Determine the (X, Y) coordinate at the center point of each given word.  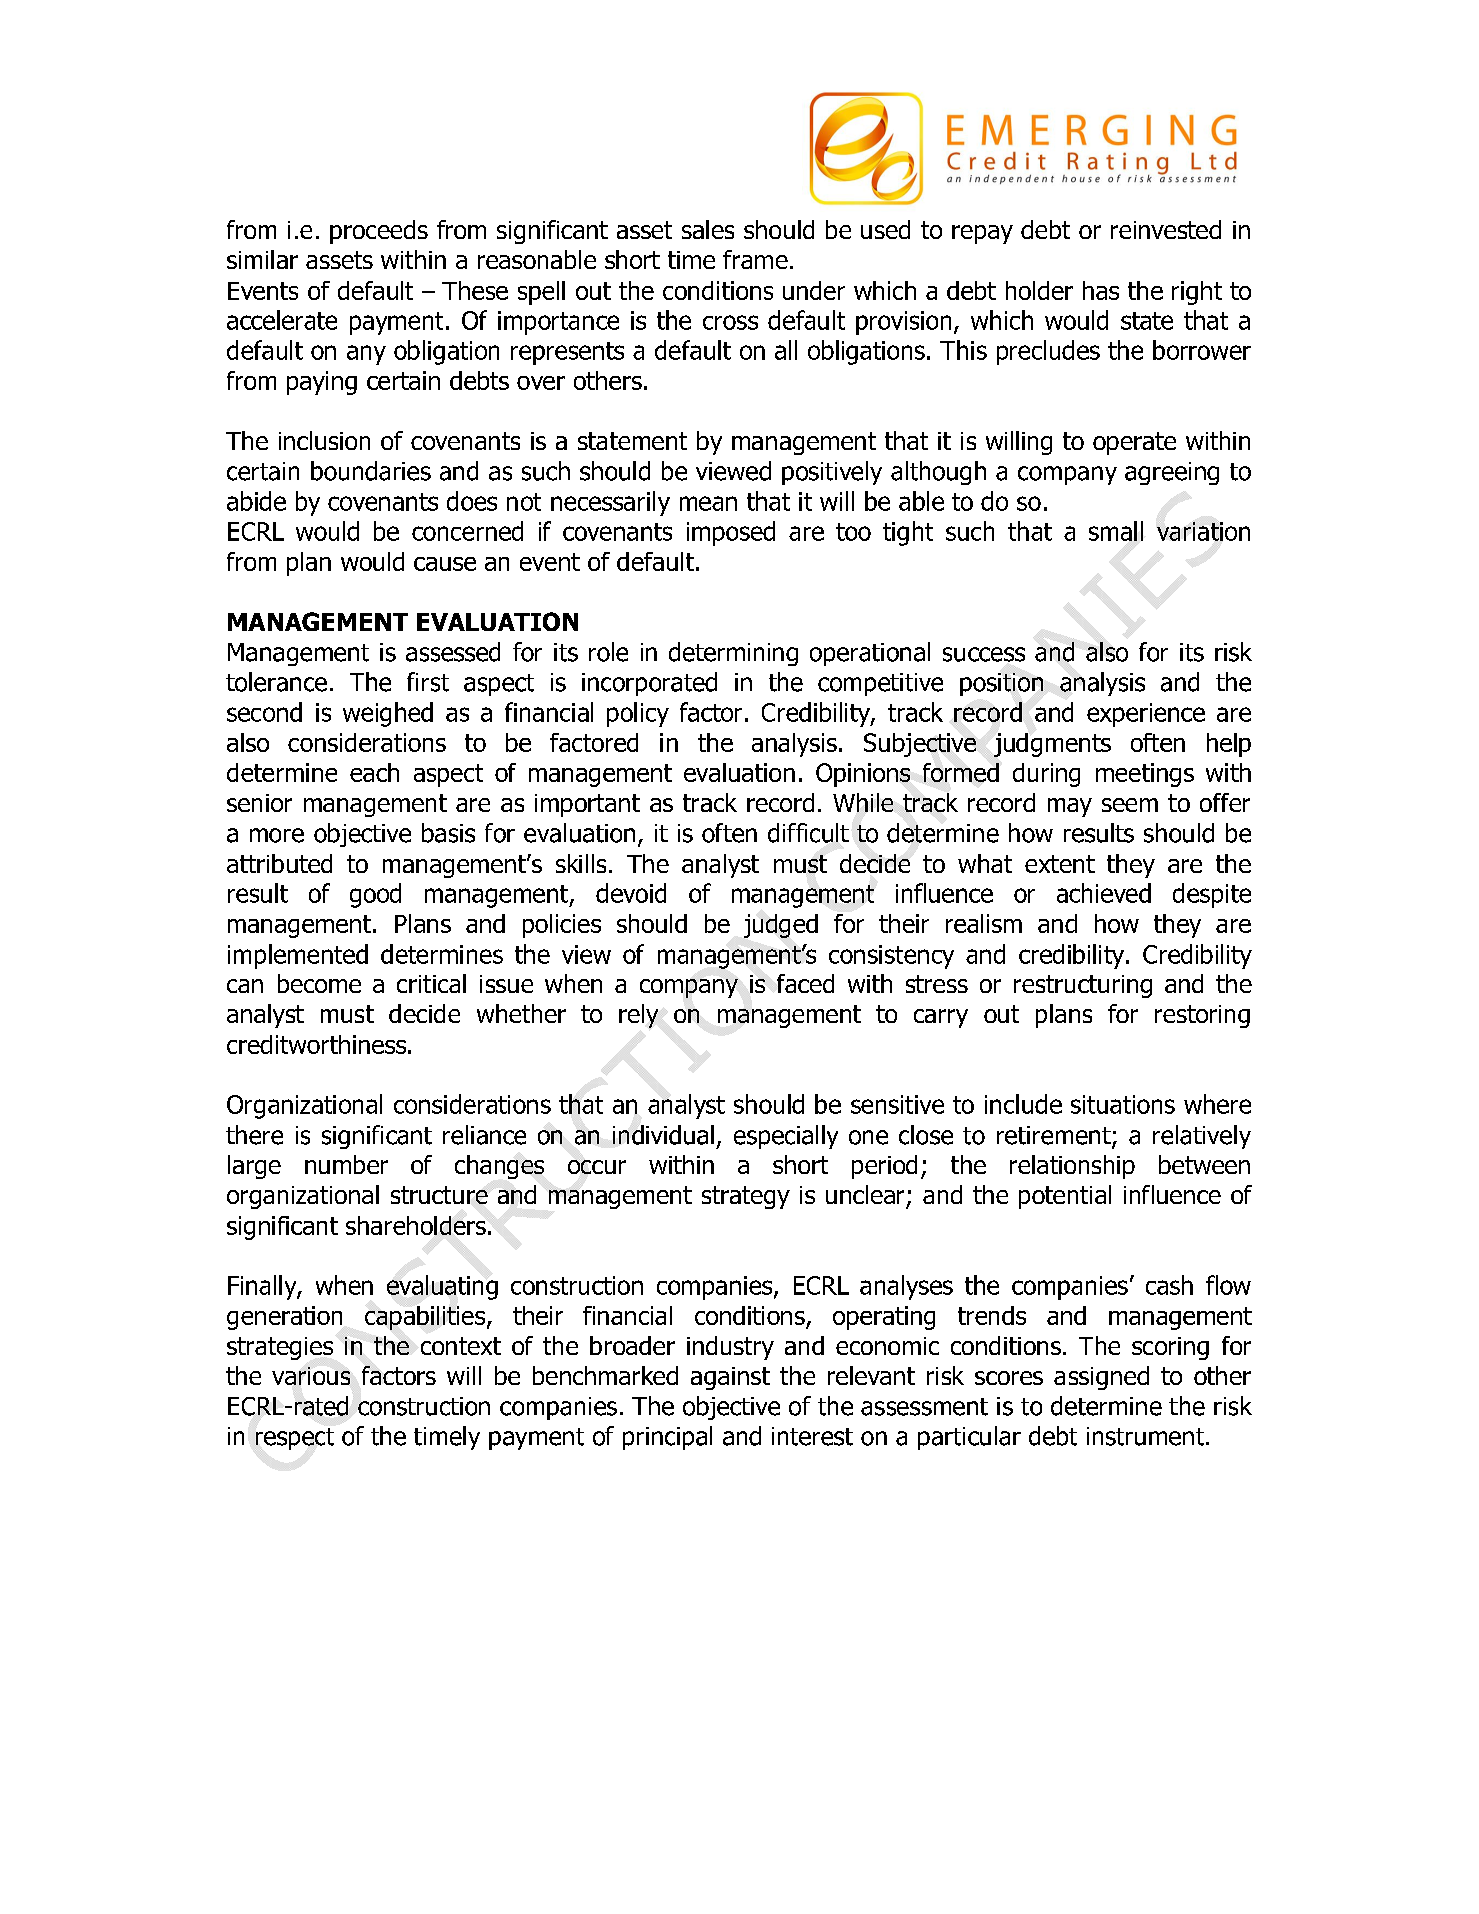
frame (755, 259)
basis (448, 833)
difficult (808, 833)
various (311, 1376)
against (730, 1378)
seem (1130, 805)
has (1101, 290)
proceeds (379, 232)
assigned (1101, 1378)
